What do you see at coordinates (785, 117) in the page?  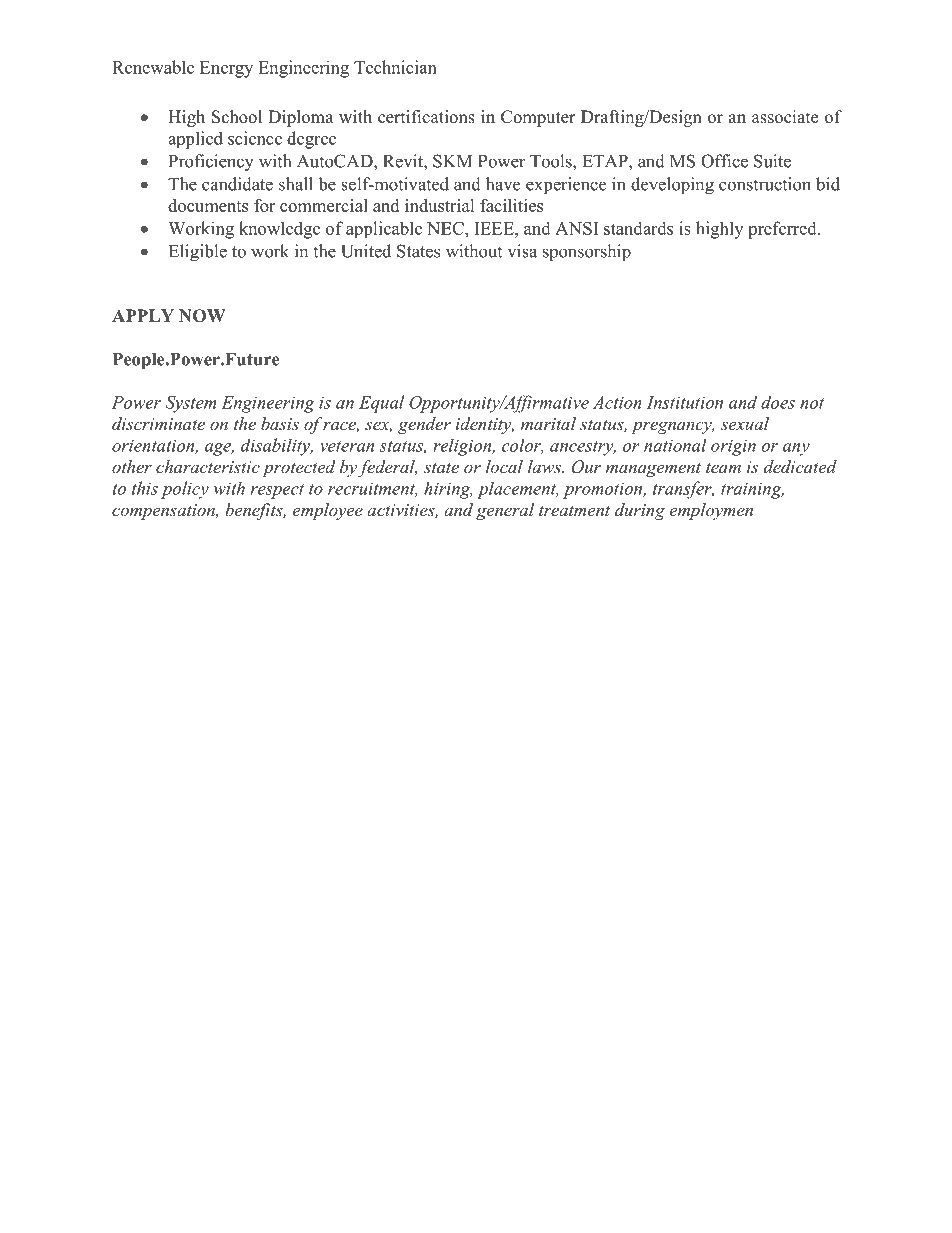 I see `associate` at bounding box center [785, 117].
